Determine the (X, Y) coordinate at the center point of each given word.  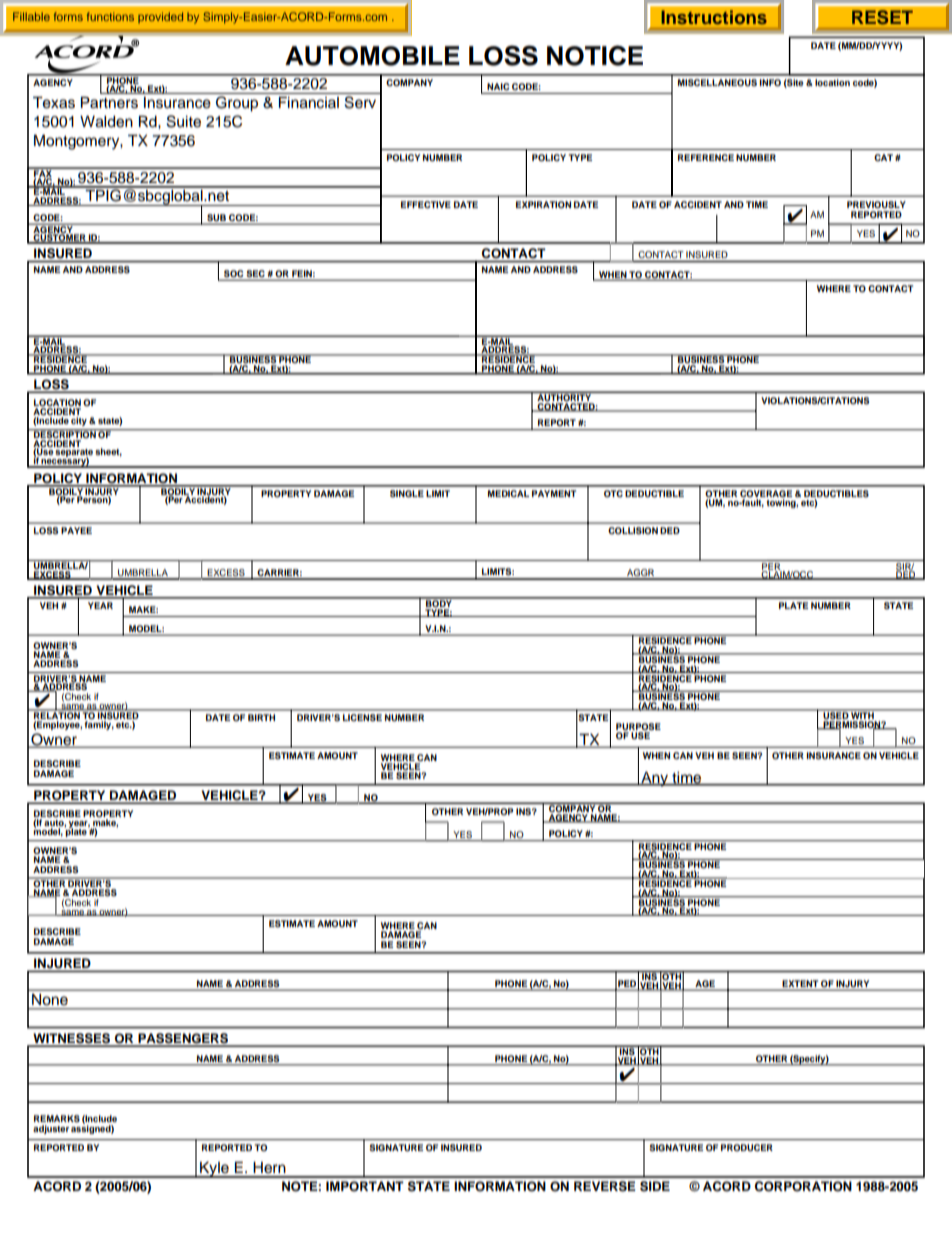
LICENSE (362, 717)
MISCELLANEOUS (717, 82)
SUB (216, 217)
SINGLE (407, 493)
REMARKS (57, 1118)
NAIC (498, 86)
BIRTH (261, 717)
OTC (613, 493)
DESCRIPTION (65, 435)
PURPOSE (638, 728)
